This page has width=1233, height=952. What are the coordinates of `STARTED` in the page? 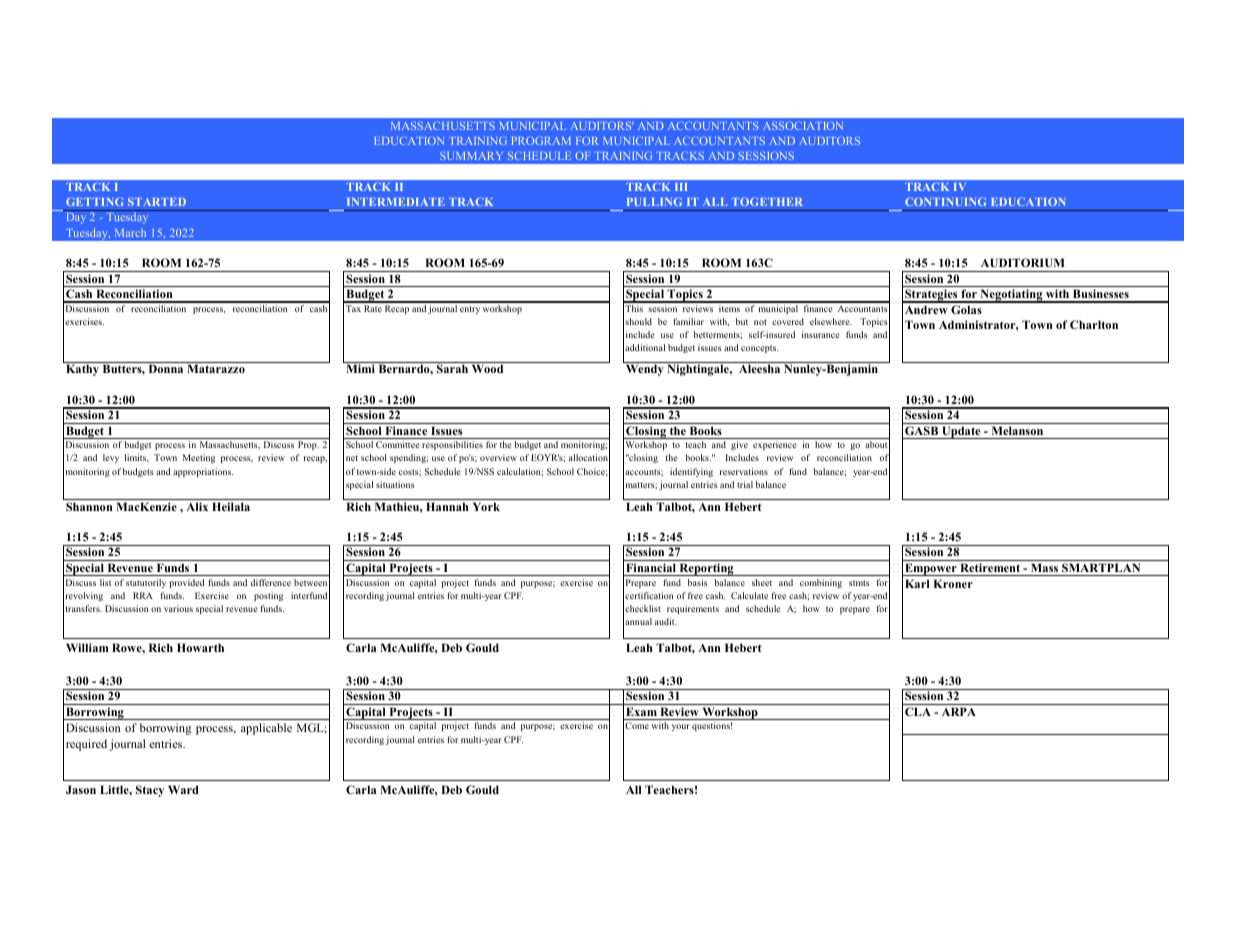 It's located at (157, 201).
